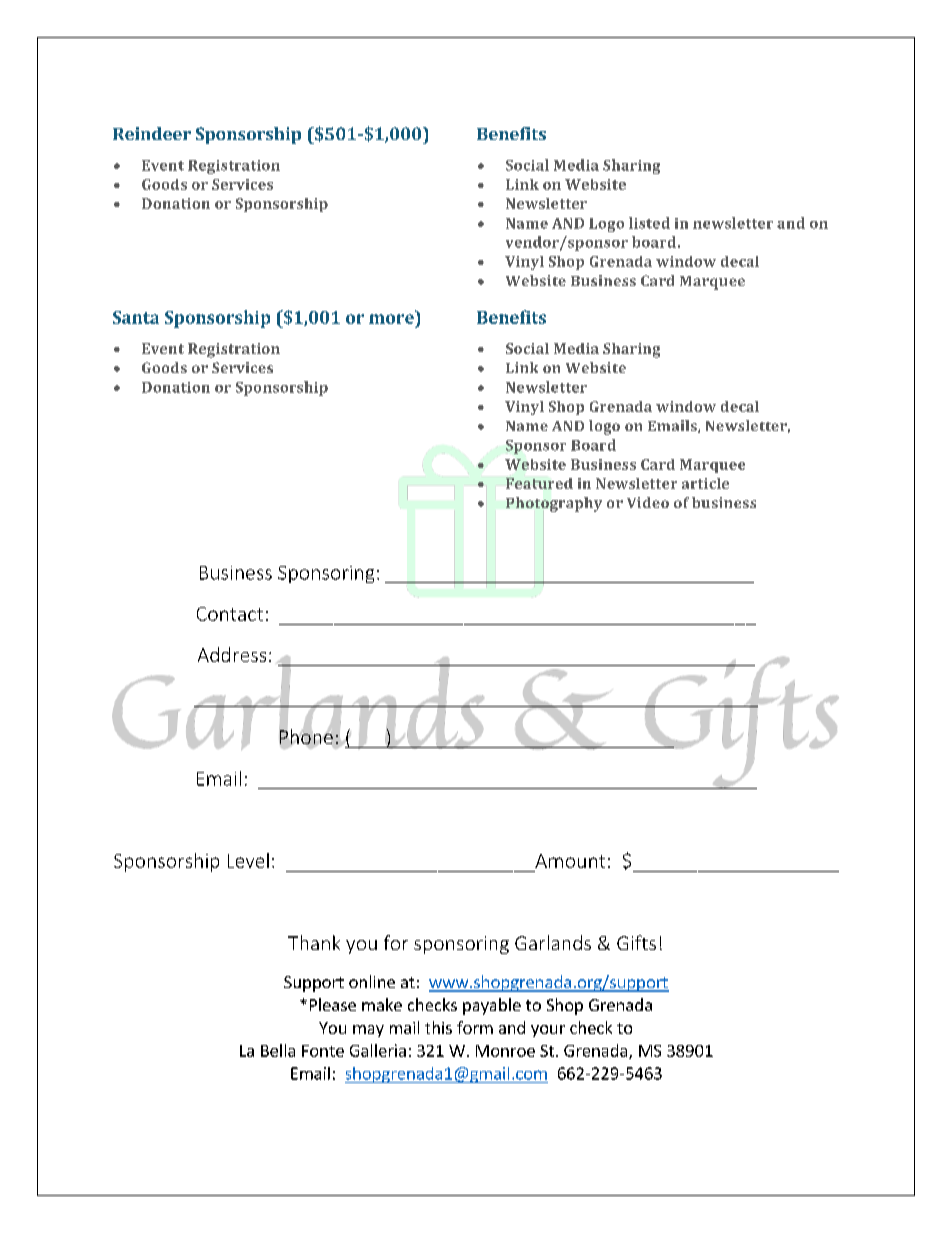 The width and height of the screenshot is (952, 1233). I want to click on Contact, so click(230, 614).
